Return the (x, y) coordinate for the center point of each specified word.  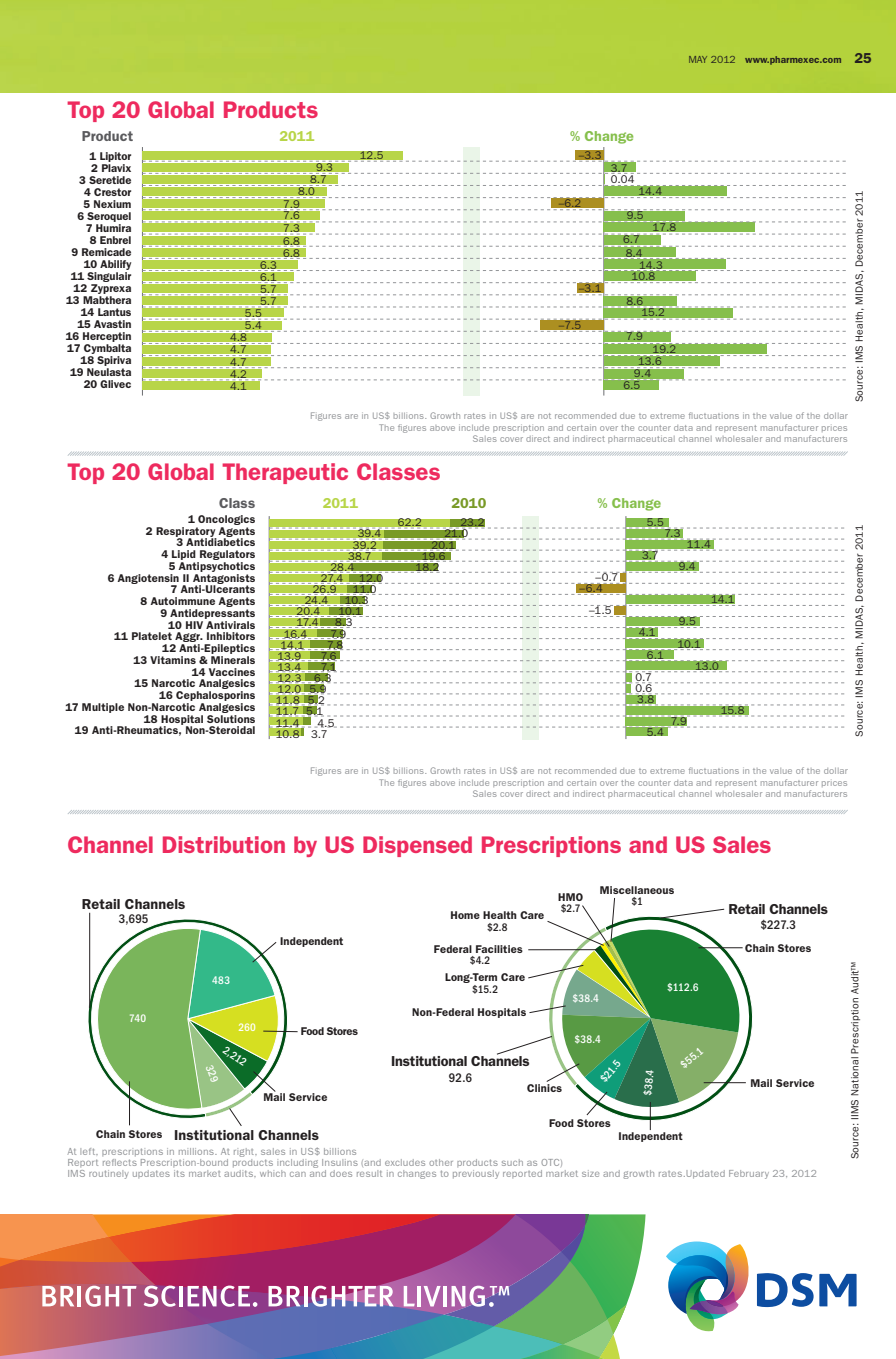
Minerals (233, 660)
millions (197, 1151)
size (590, 1173)
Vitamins (173, 660)
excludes (405, 1162)
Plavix (116, 166)
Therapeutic (285, 473)
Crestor (112, 192)
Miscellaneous (637, 890)
